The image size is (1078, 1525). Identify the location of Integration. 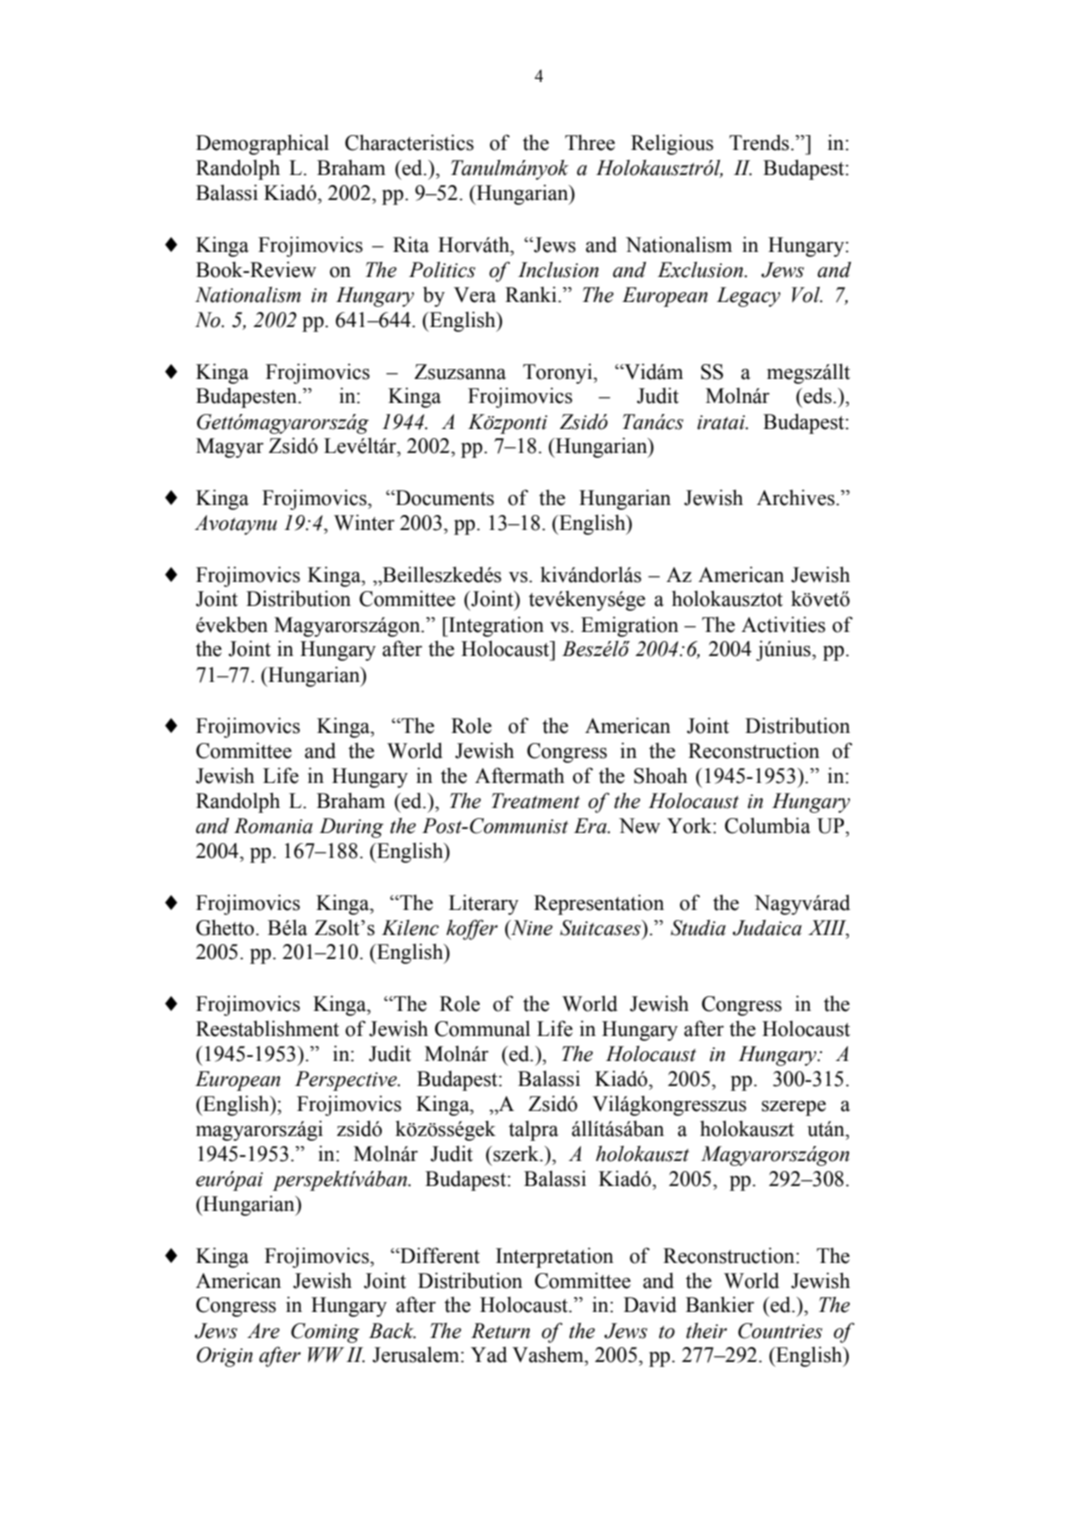
(495, 626).
